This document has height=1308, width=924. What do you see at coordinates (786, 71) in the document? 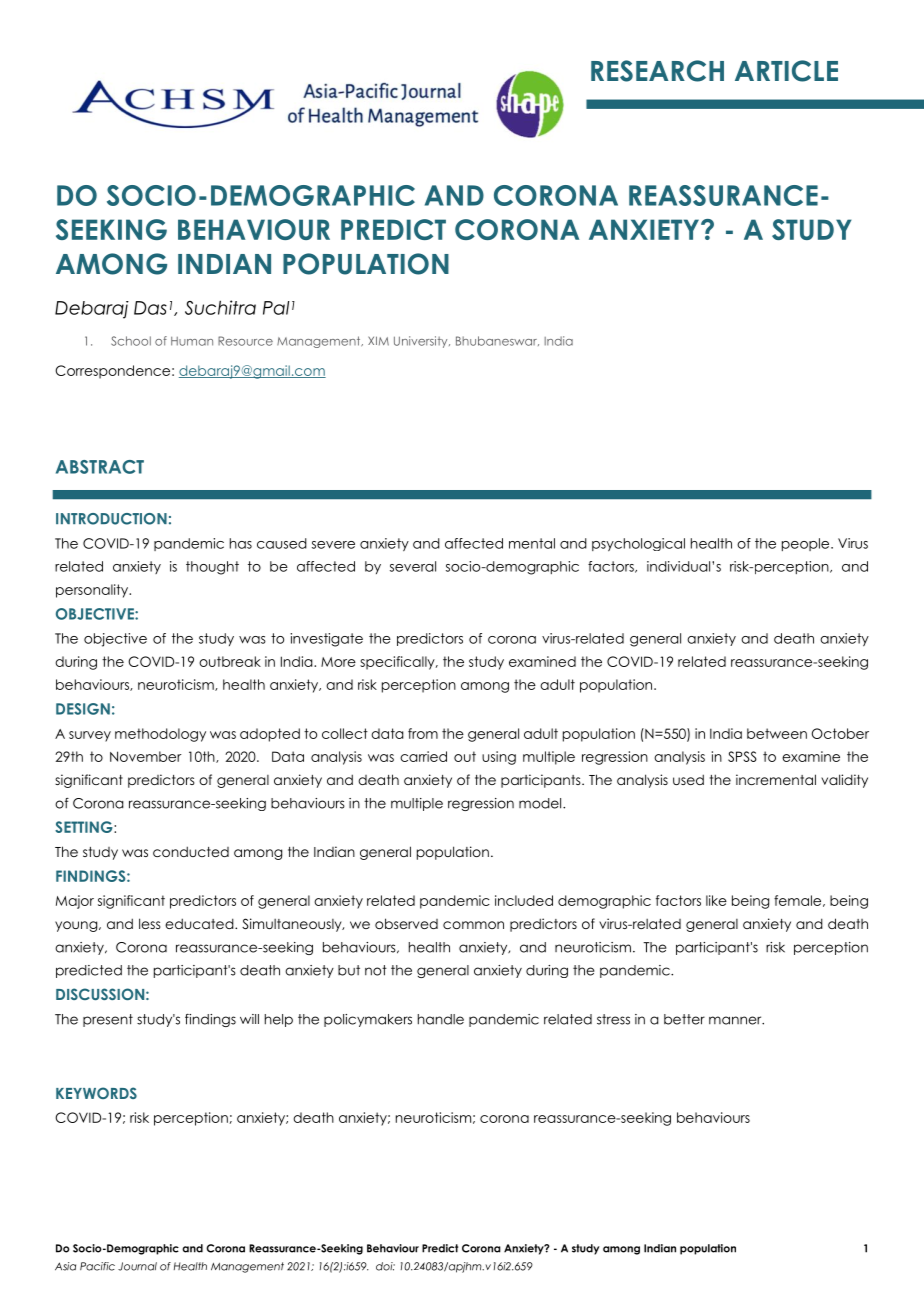
I see `ARTICLE` at bounding box center [786, 71].
